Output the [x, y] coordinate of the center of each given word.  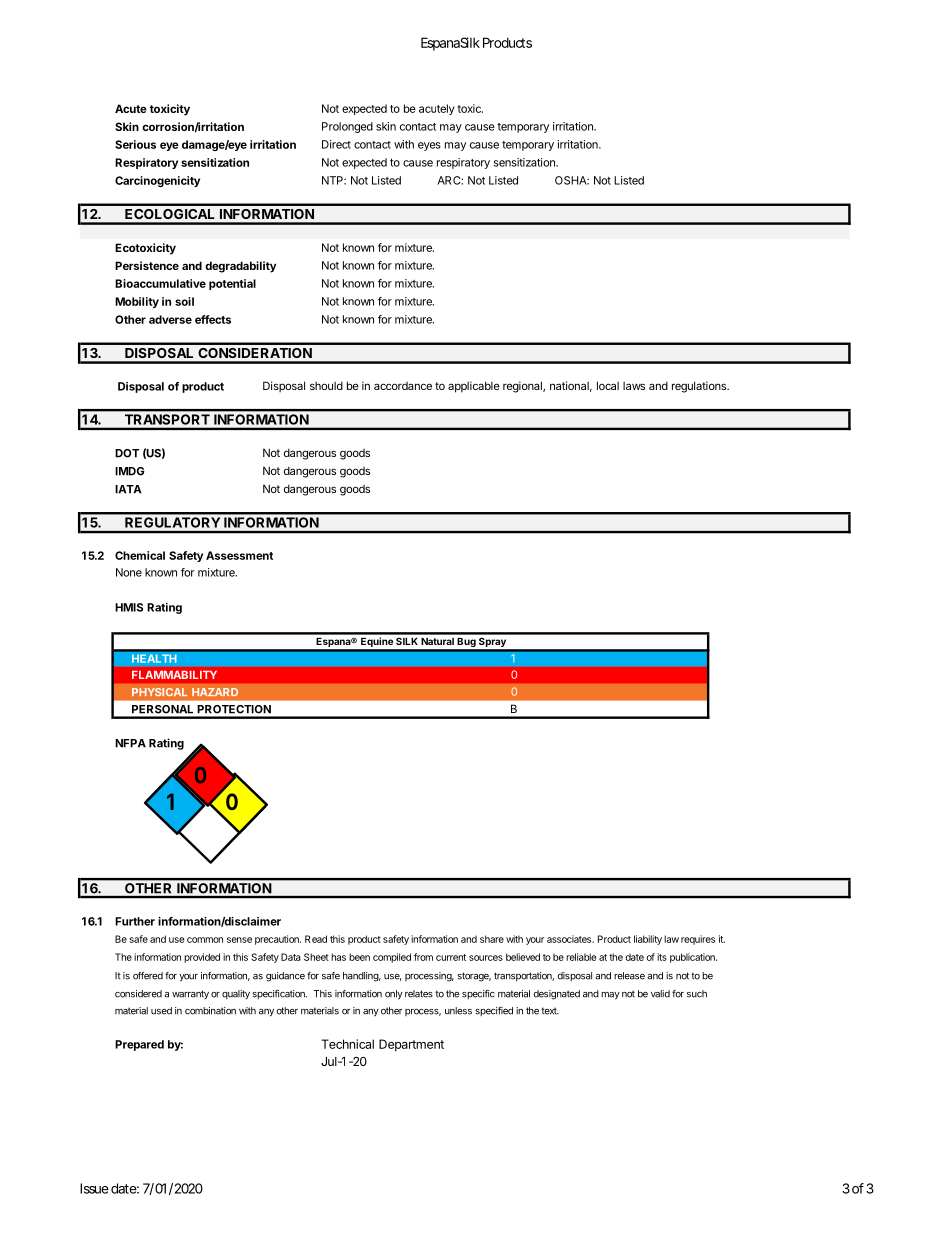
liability [648, 940]
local [608, 385]
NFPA [130, 743]
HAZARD [215, 692]
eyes [429, 146]
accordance [403, 386]
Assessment [239, 555]
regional [523, 387]
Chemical [140, 555]
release [629, 976]
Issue [94, 1188]
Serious [135, 144]
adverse [170, 319]
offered [148, 975]
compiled [392, 958]
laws [634, 386]
